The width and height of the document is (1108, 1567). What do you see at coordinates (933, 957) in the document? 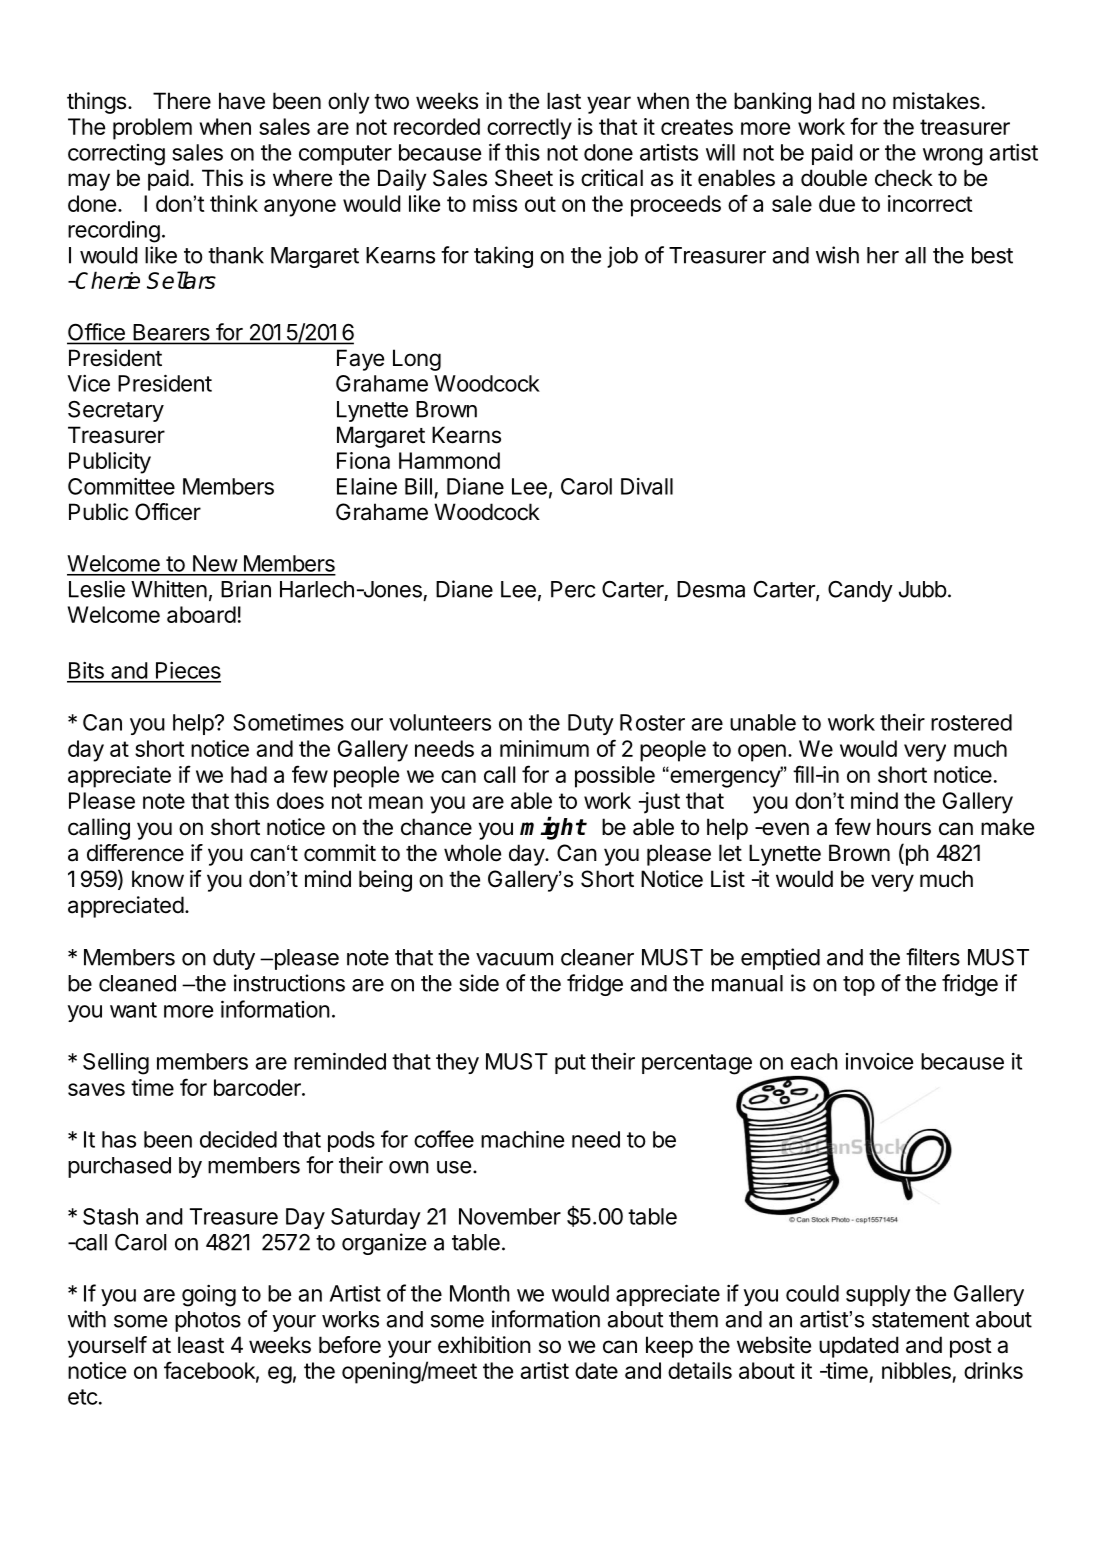
I see `filters` at bounding box center [933, 957].
